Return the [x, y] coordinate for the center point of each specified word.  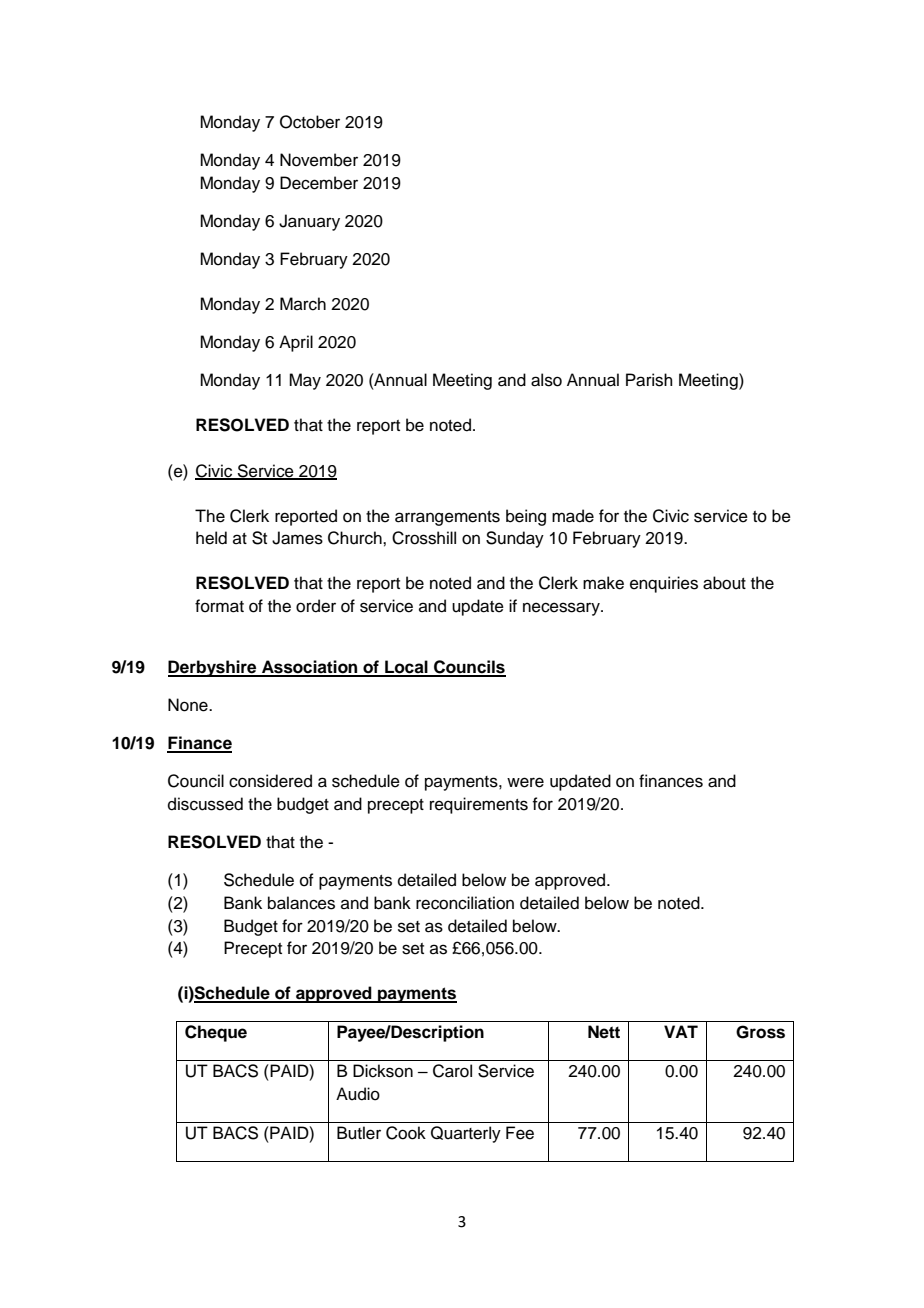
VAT [681, 1031]
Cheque [216, 1033]
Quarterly [466, 1134]
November [319, 160]
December [319, 183]
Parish [649, 380]
